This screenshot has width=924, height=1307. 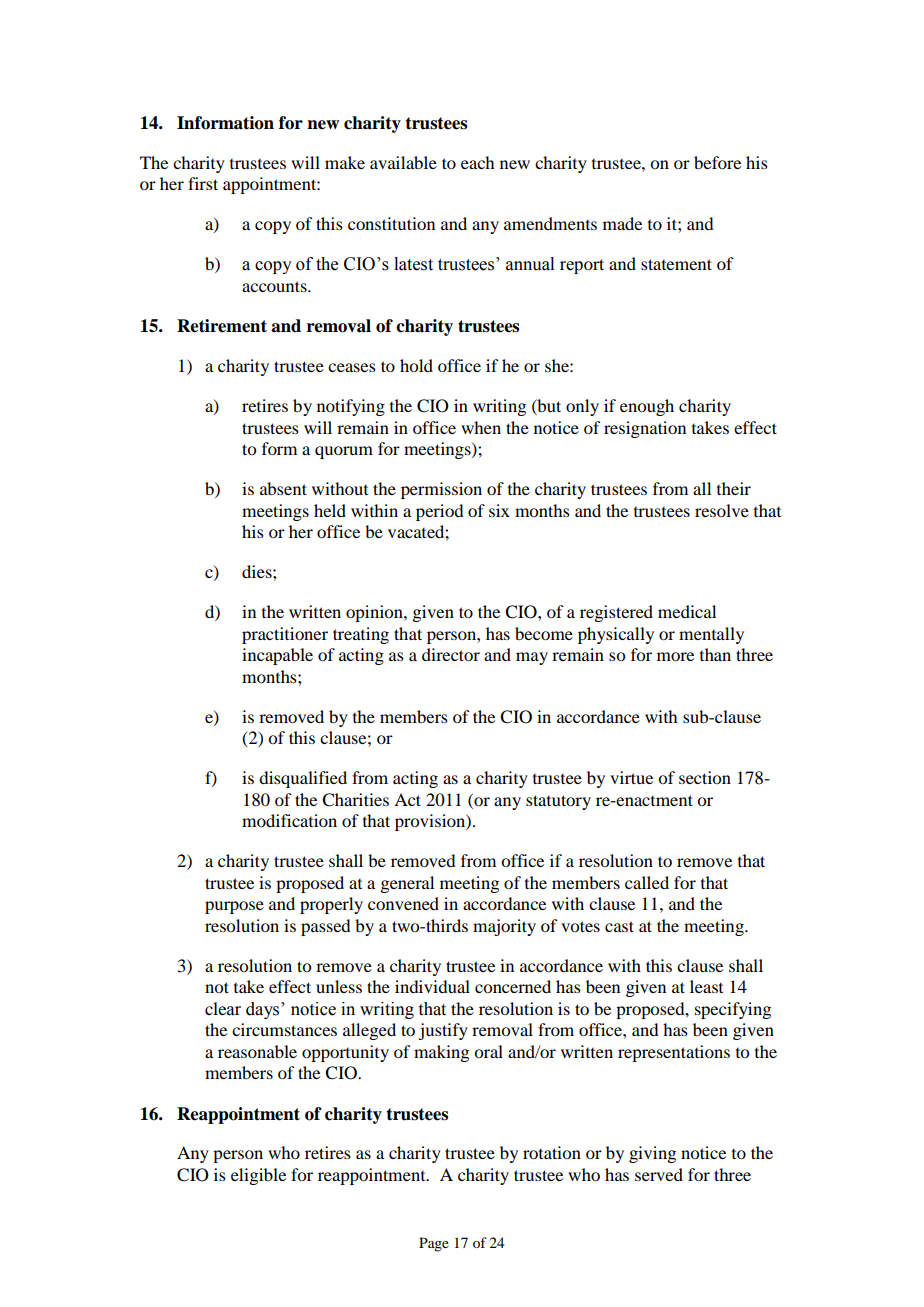 What do you see at coordinates (283, 488) in the screenshot?
I see `absent` at bounding box center [283, 488].
